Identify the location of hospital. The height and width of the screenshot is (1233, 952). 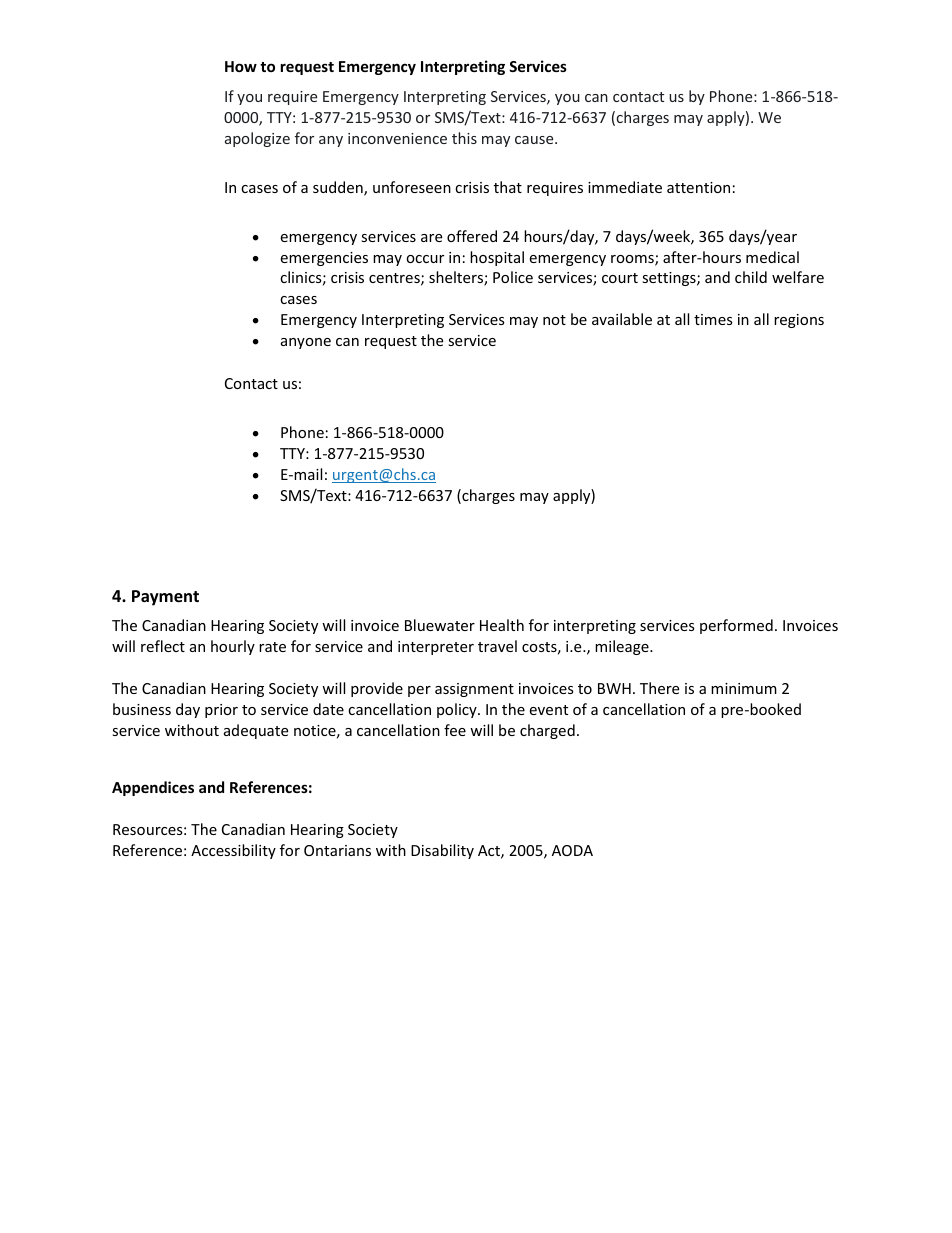
(497, 258).
